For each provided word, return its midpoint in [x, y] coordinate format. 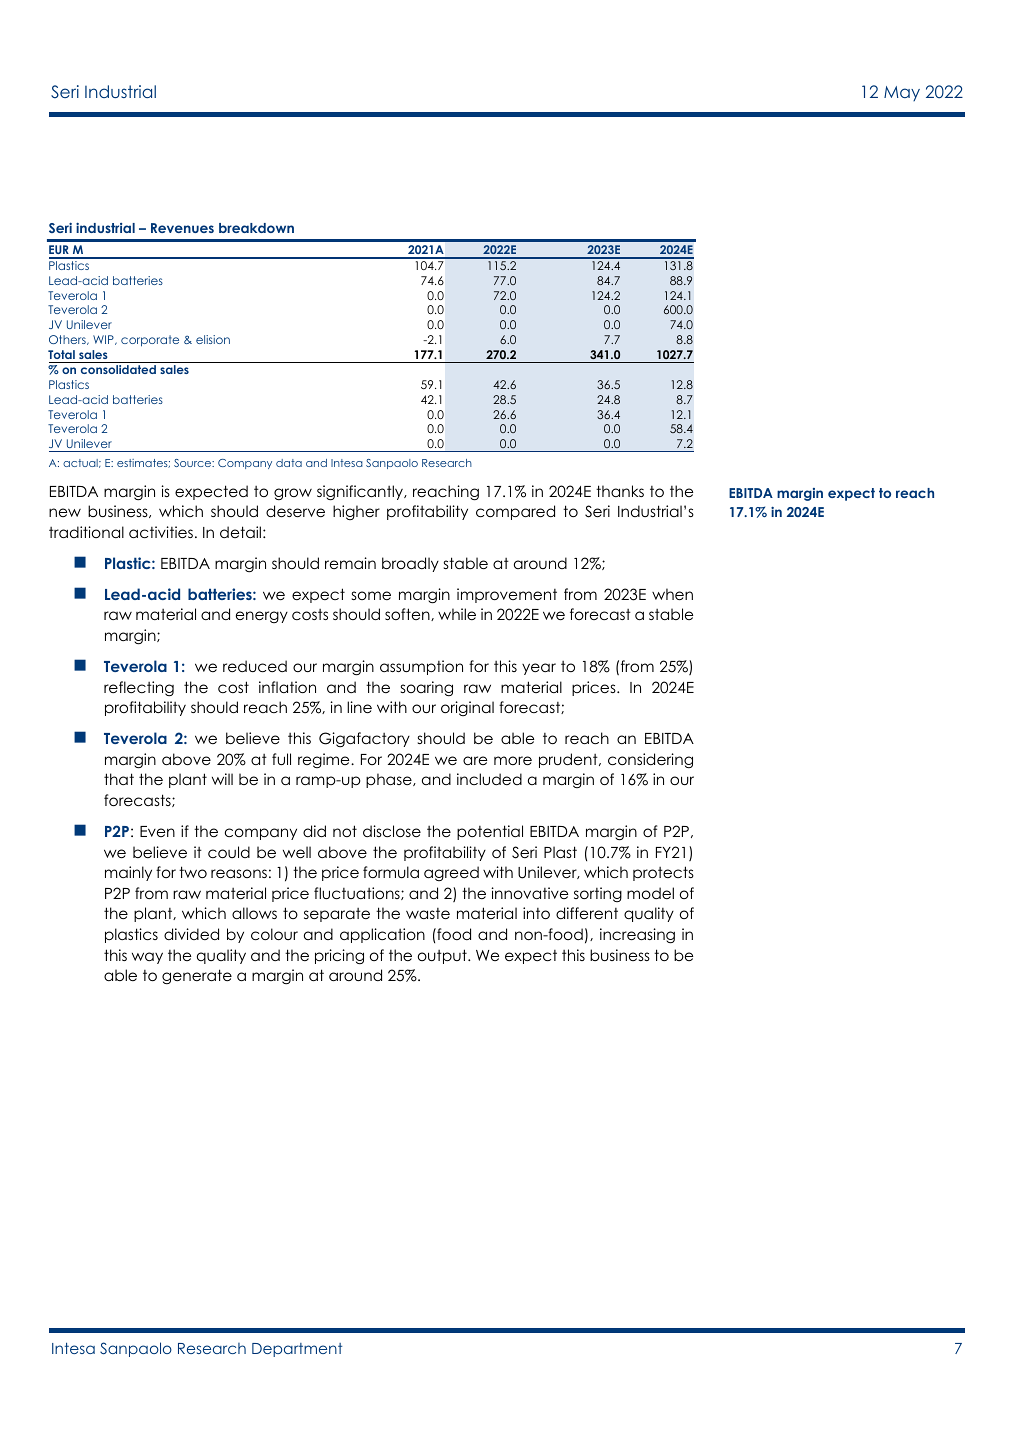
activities [161, 532]
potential [490, 832]
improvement [507, 595]
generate [197, 976]
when [672, 594]
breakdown [256, 228]
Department [297, 1350]
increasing [637, 936]
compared [515, 512]
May [902, 93]
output [443, 956]
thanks [620, 491]
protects [663, 873]
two [193, 872]
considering [650, 760]
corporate [150, 341]
